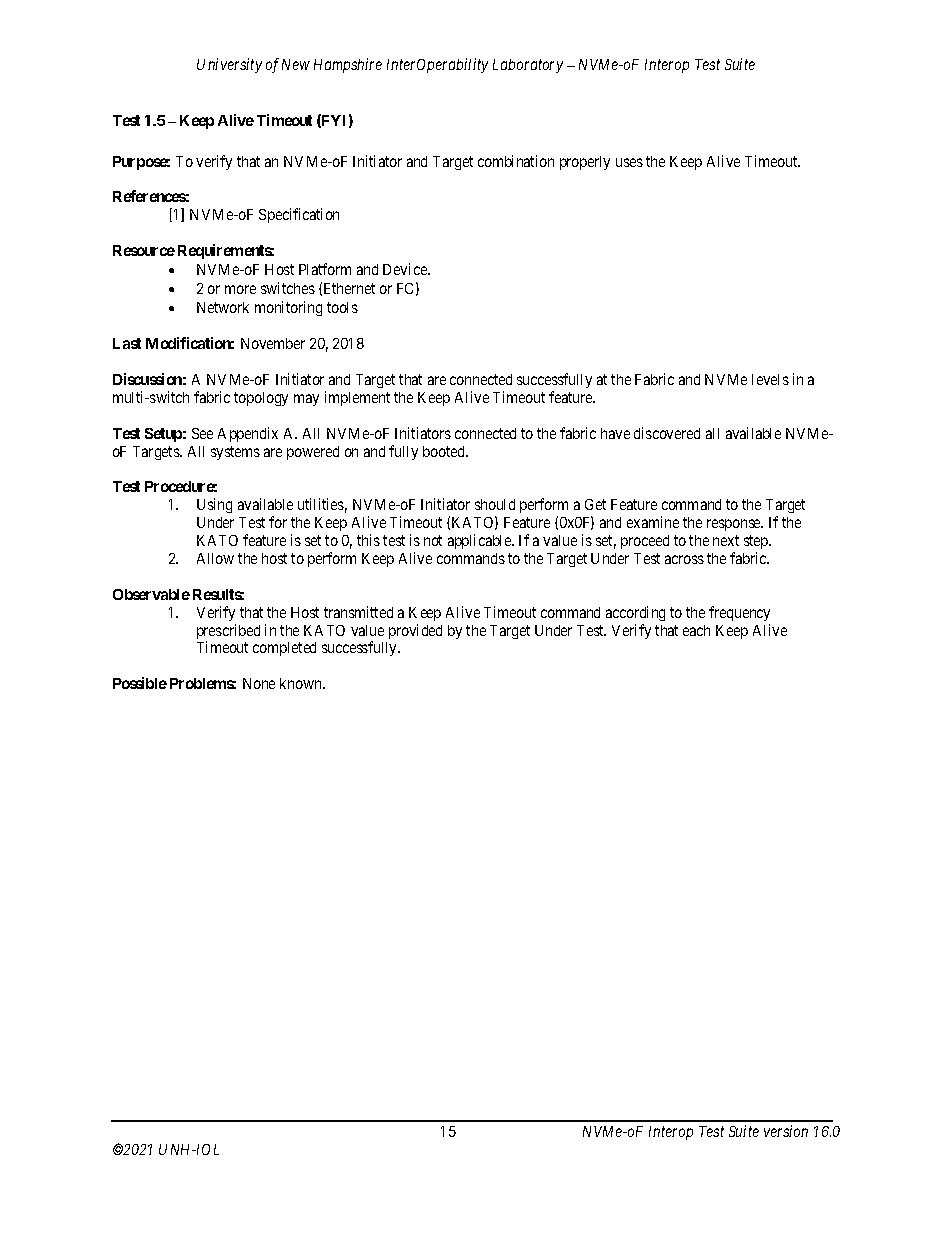  I want to click on None, so click(259, 683).
